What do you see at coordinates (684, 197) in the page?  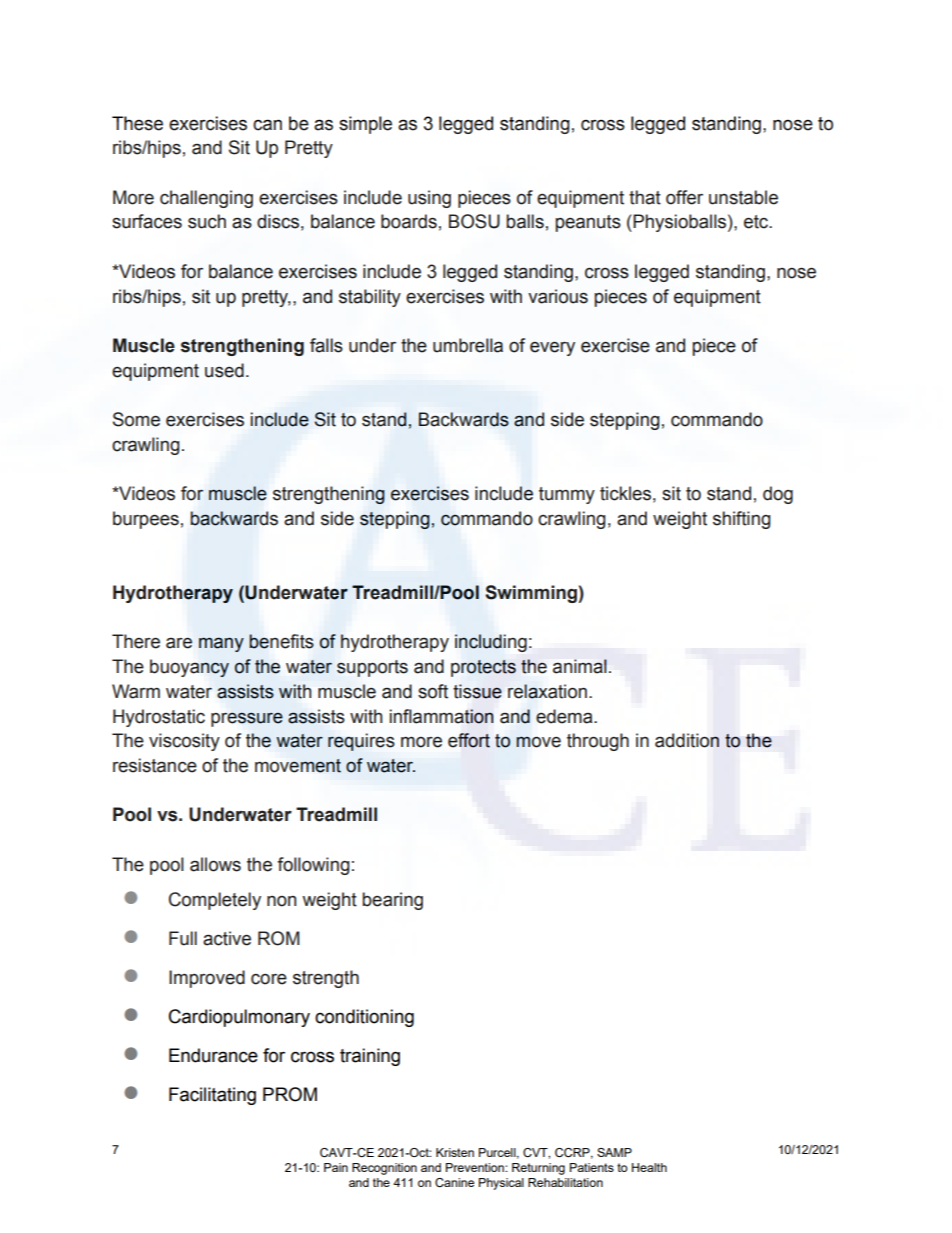 I see `offer` at bounding box center [684, 197].
